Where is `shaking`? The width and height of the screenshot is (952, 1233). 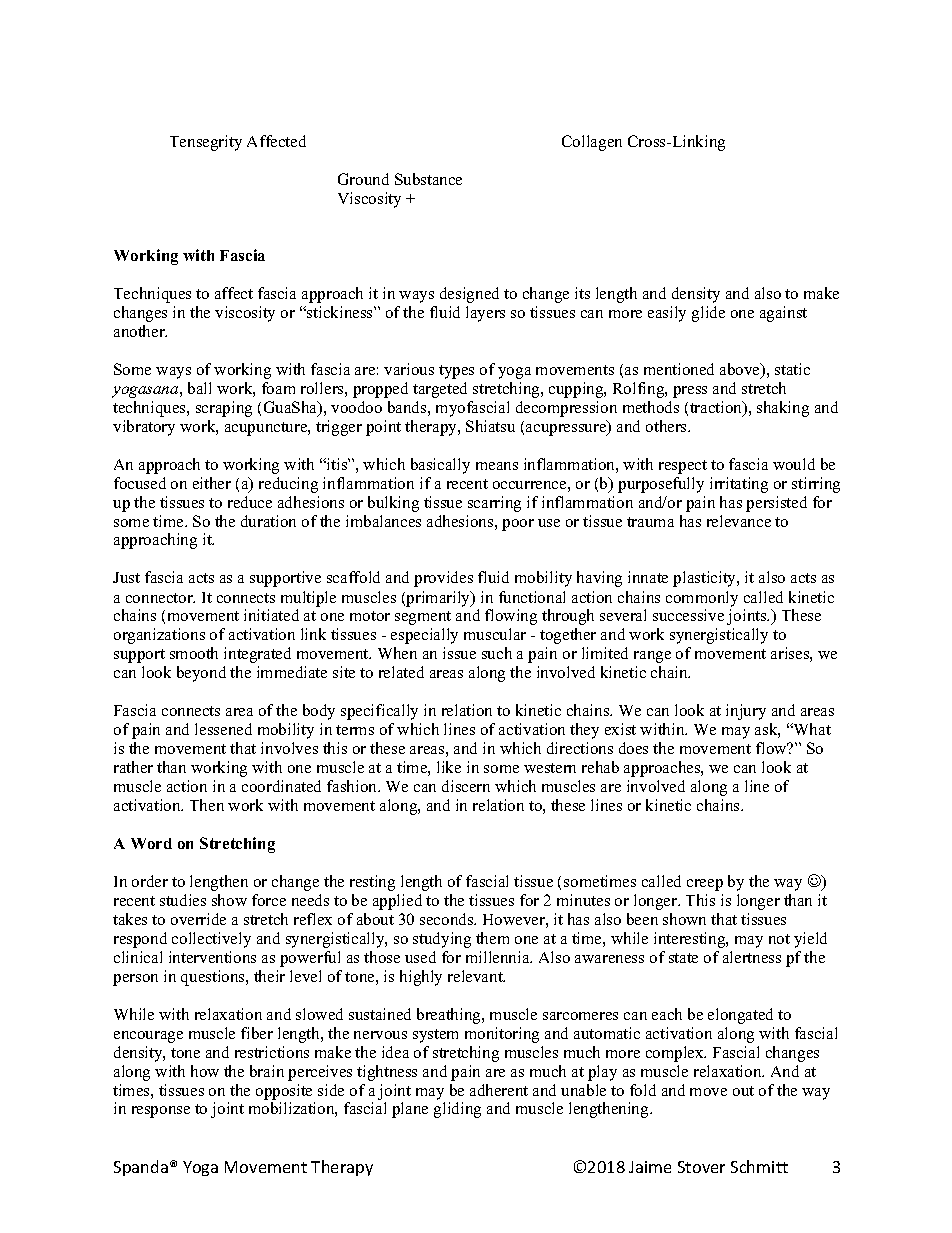 shaking is located at coordinates (783, 409).
